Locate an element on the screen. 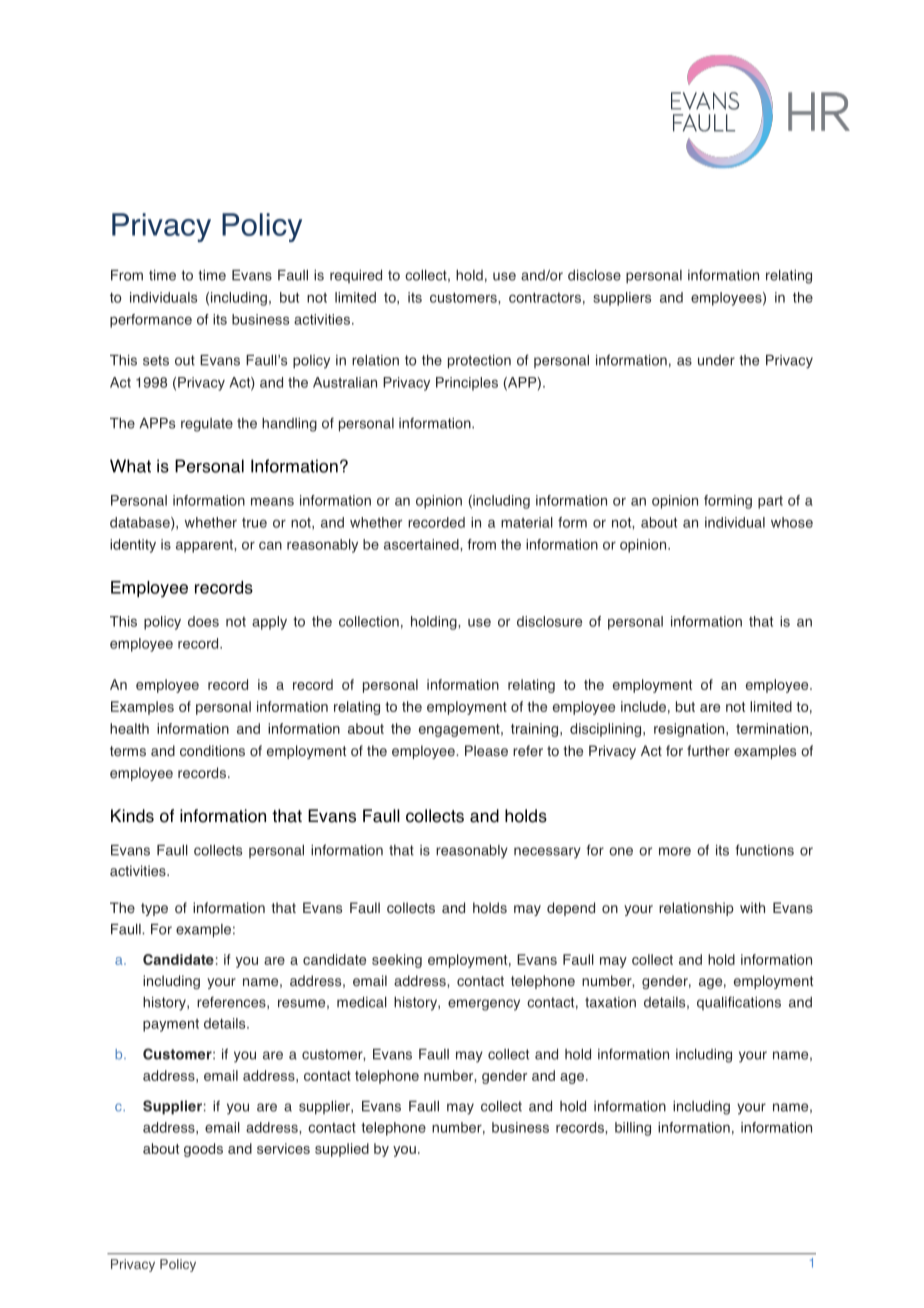 The width and height of the screenshot is (924, 1308). under is located at coordinates (716, 360).
